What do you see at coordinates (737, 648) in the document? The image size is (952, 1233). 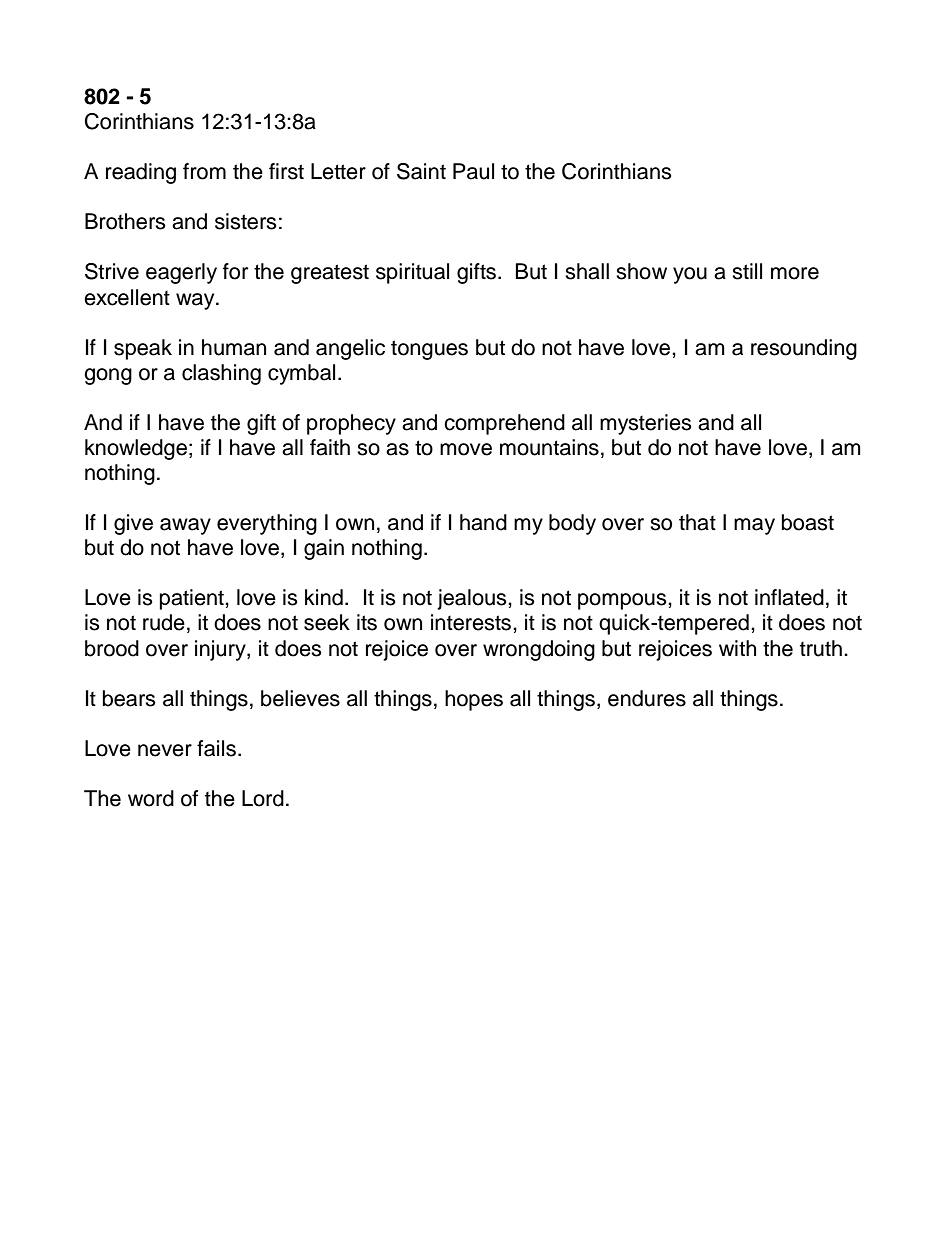 I see `with` at bounding box center [737, 648].
